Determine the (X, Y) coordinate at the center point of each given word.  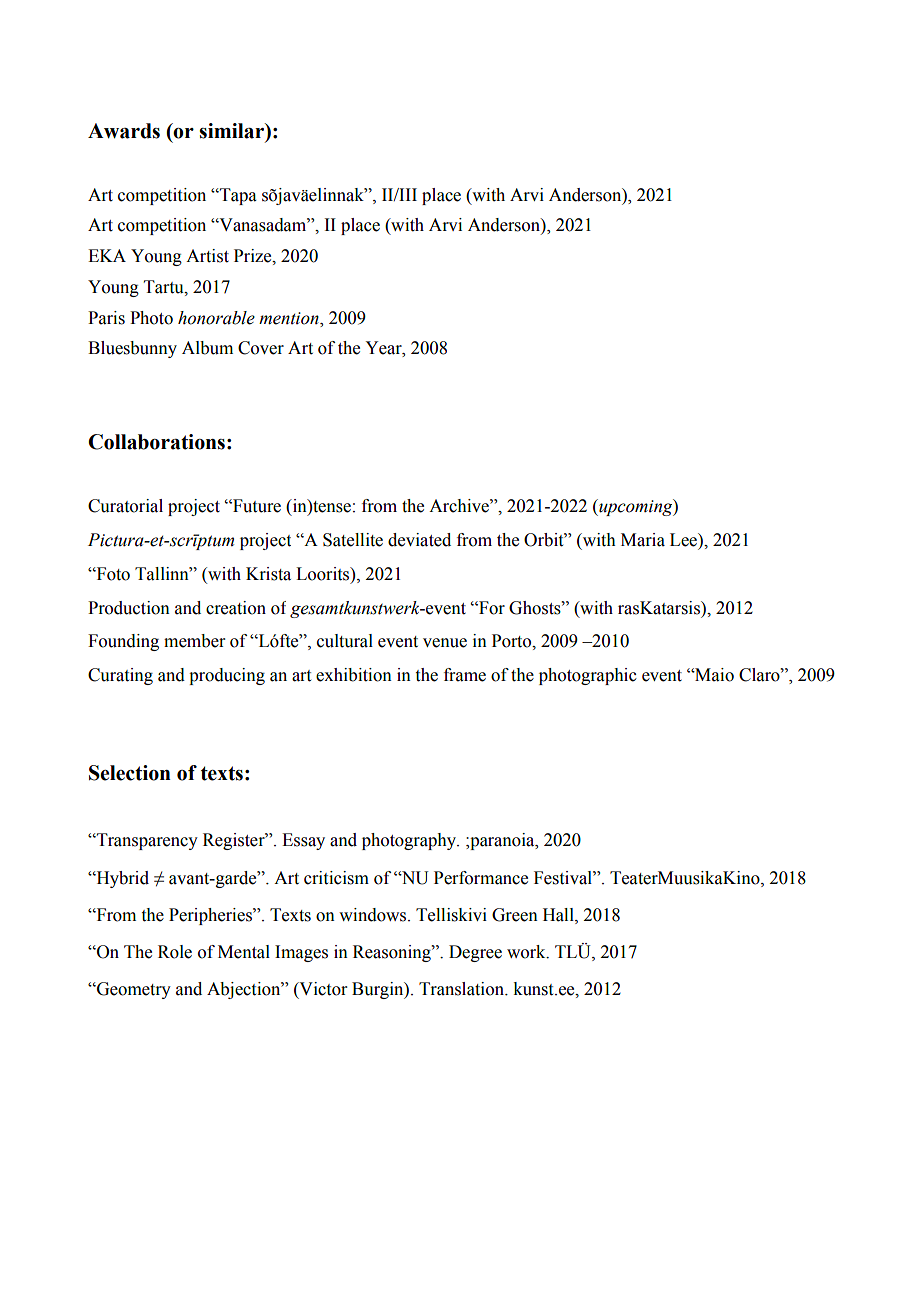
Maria (643, 540)
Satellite (353, 540)
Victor (322, 990)
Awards (124, 131)
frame (465, 675)
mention (290, 318)
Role (175, 952)
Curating (120, 676)
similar (233, 132)
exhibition (354, 675)
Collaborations (156, 442)
